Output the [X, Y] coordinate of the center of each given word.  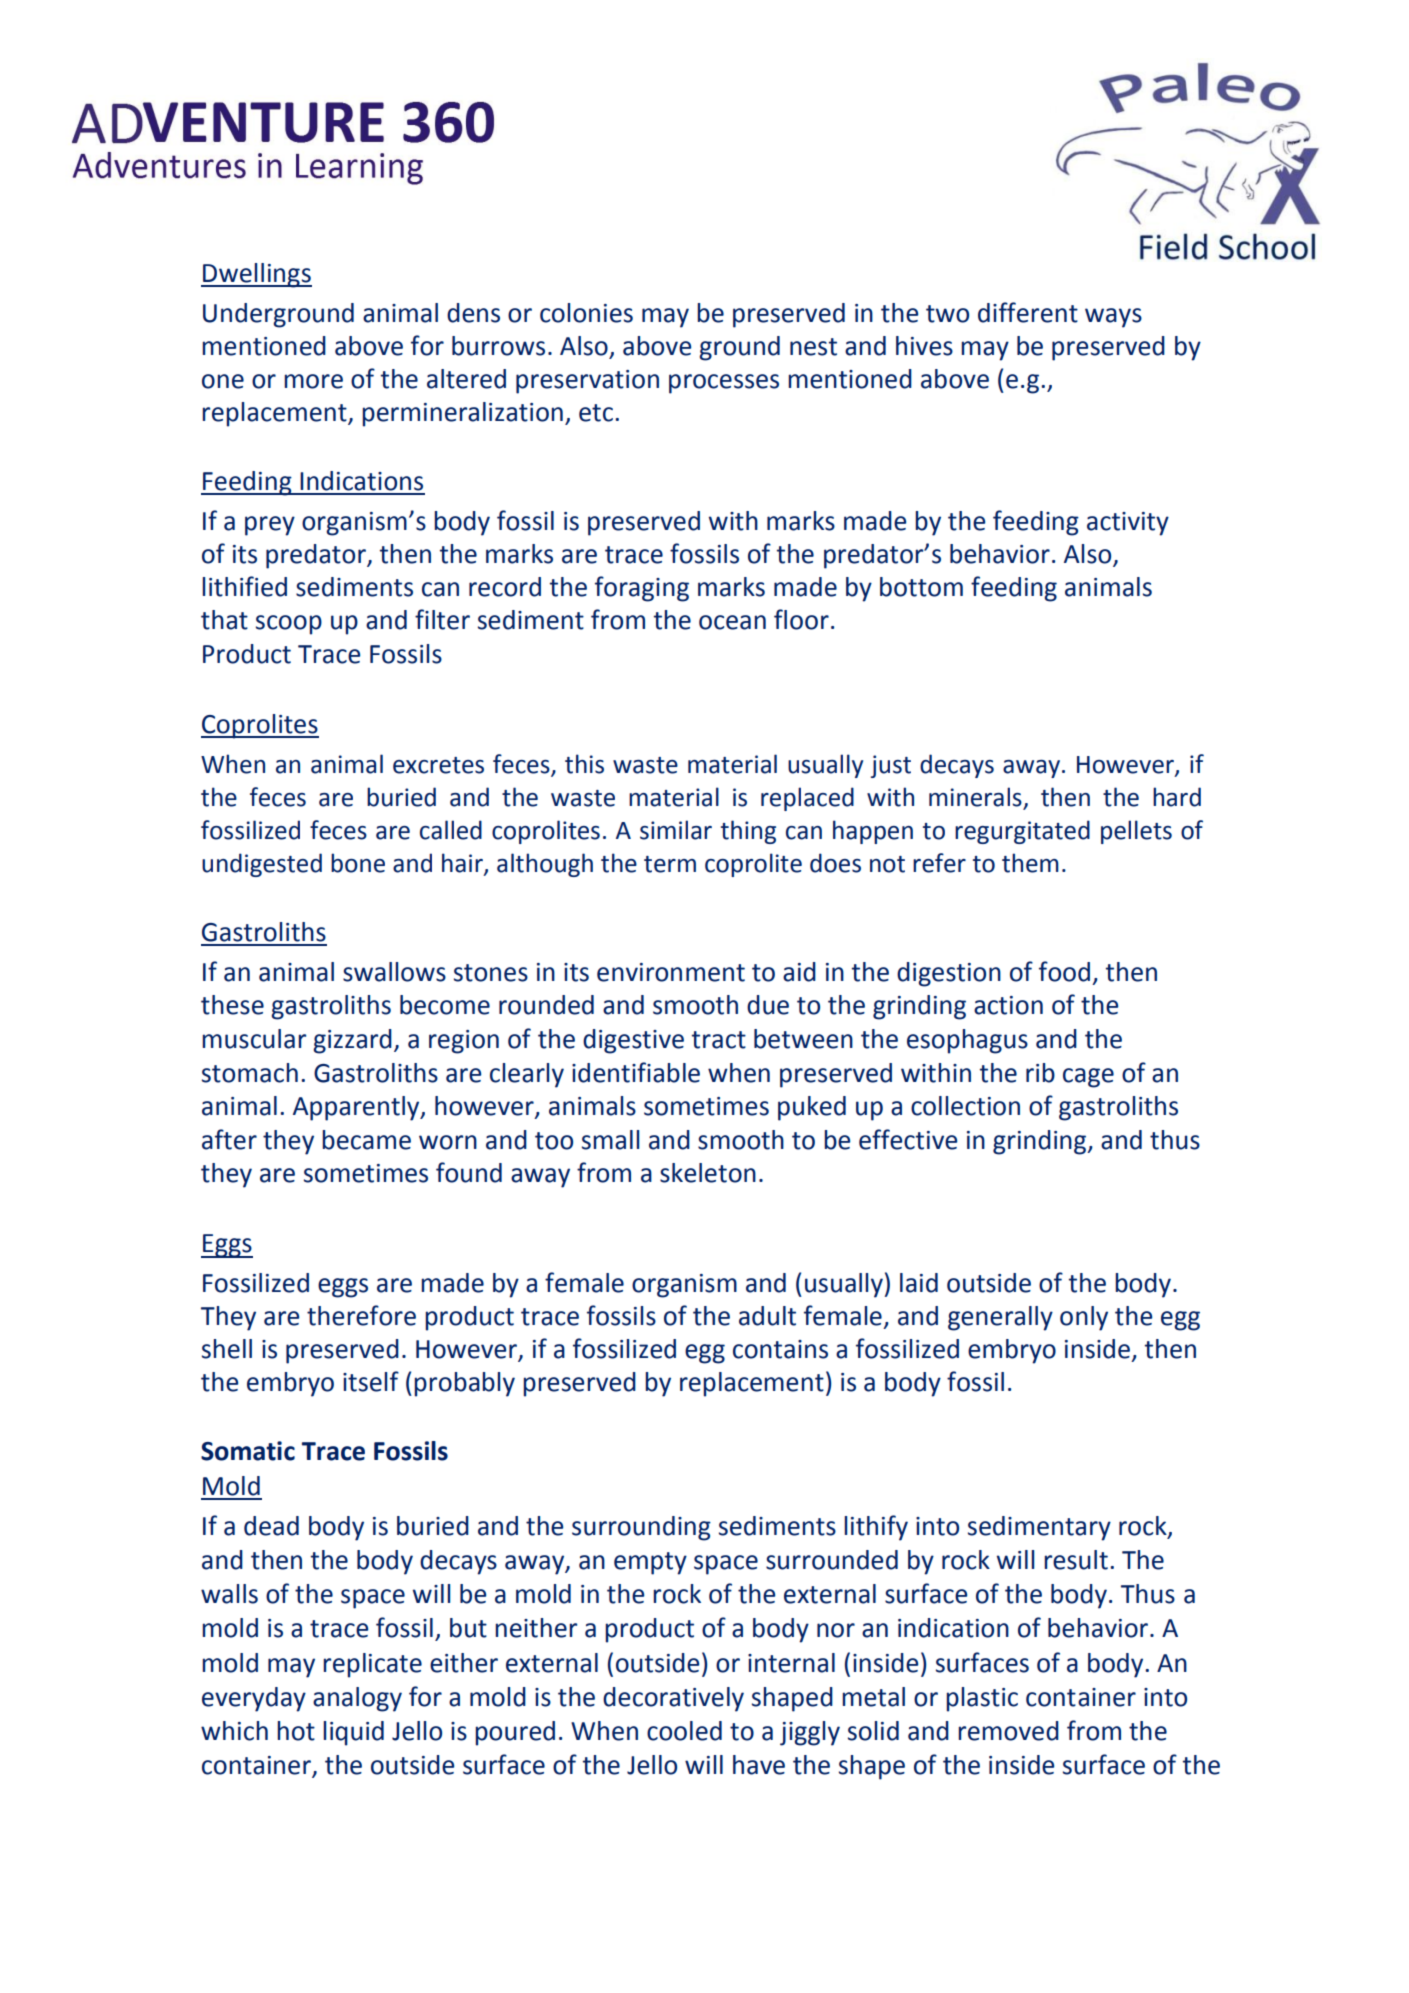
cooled [684, 1731]
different [1028, 312]
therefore [361, 1315]
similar [676, 830]
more [313, 381]
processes [724, 384]
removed [1008, 1731]
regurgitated [1022, 832]
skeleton [708, 1173]
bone [358, 863]
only [1084, 1318]
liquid [353, 1733]
